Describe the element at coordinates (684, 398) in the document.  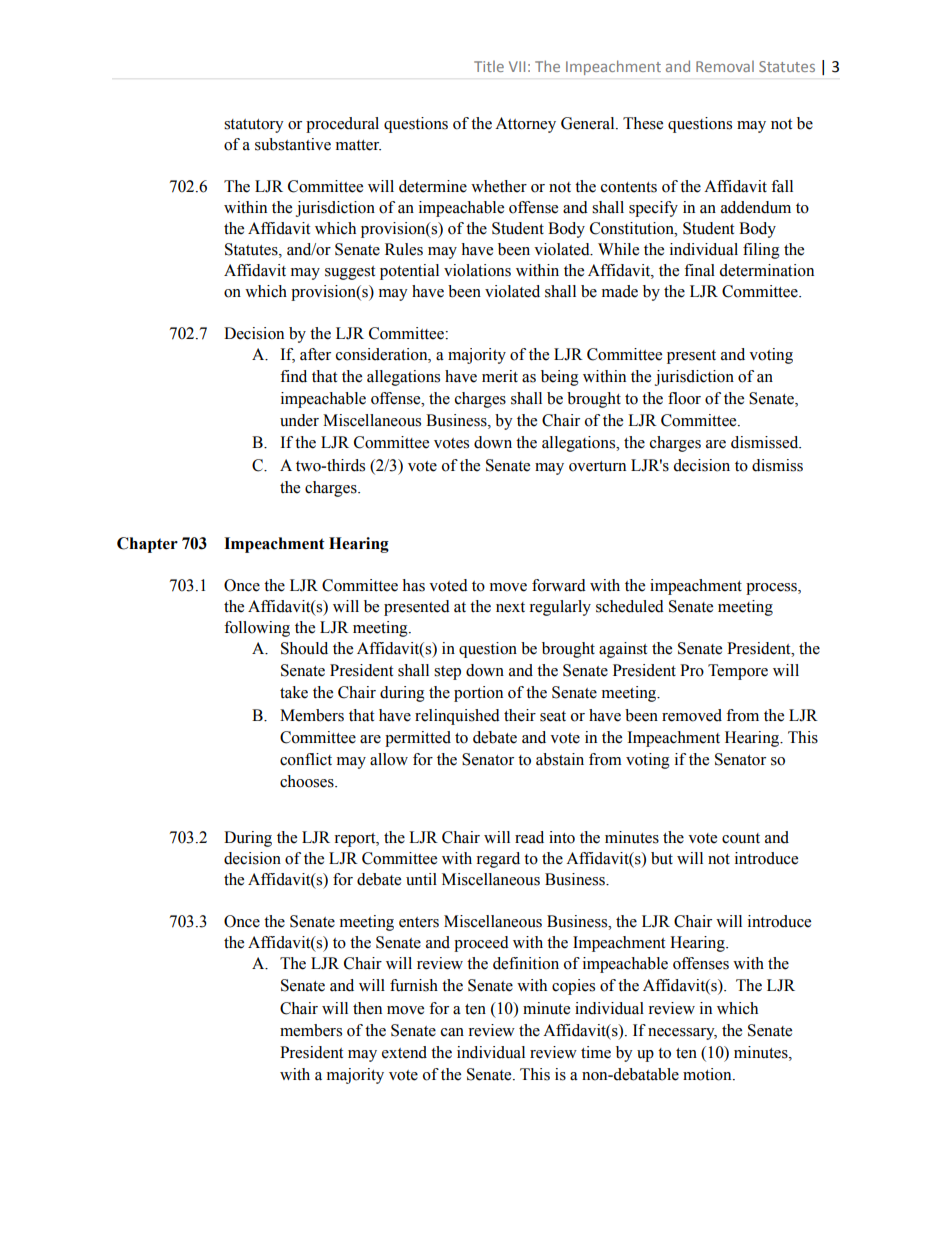
I see `floor` at that location.
